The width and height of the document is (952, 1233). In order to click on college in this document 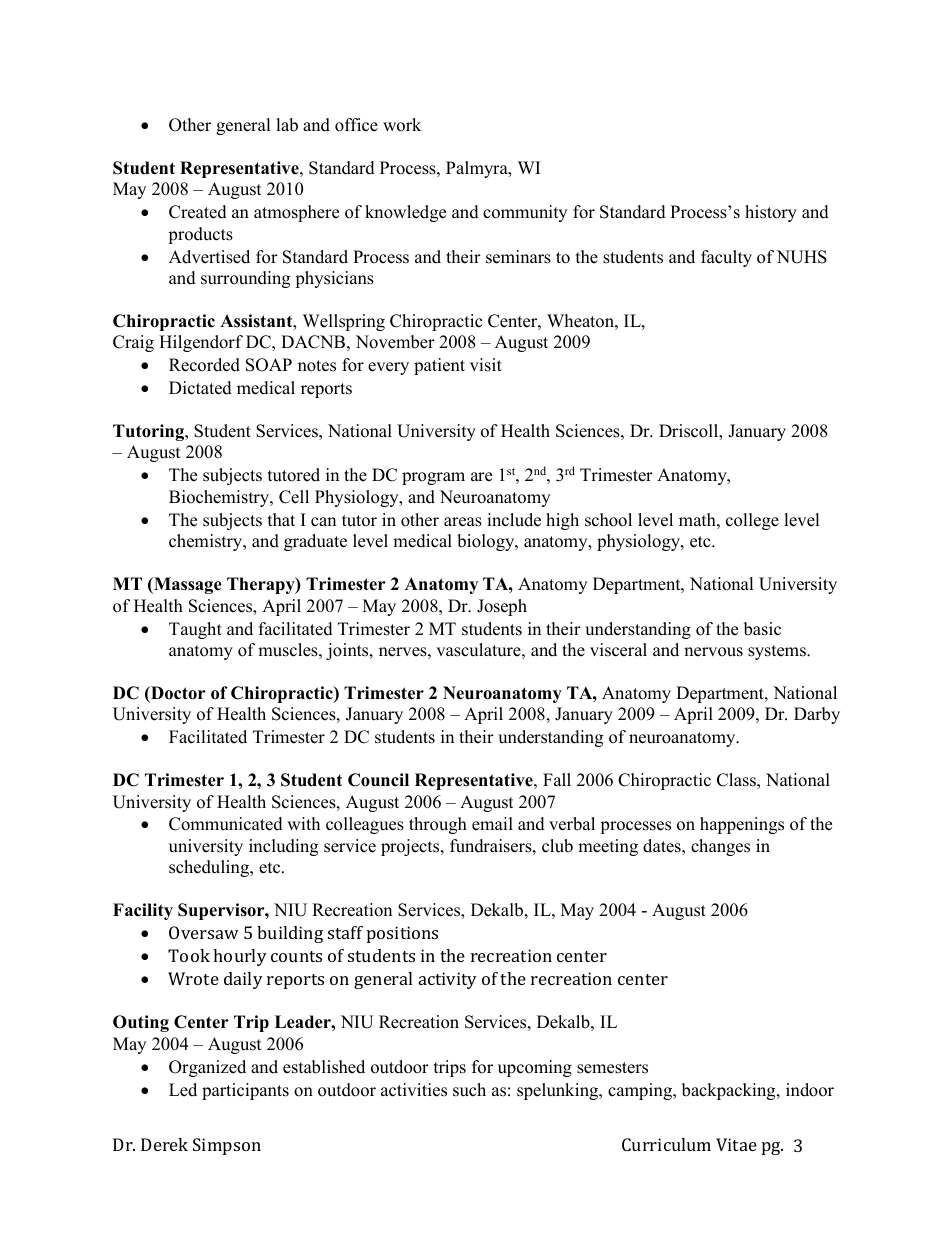, I will do `click(752, 521)`.
